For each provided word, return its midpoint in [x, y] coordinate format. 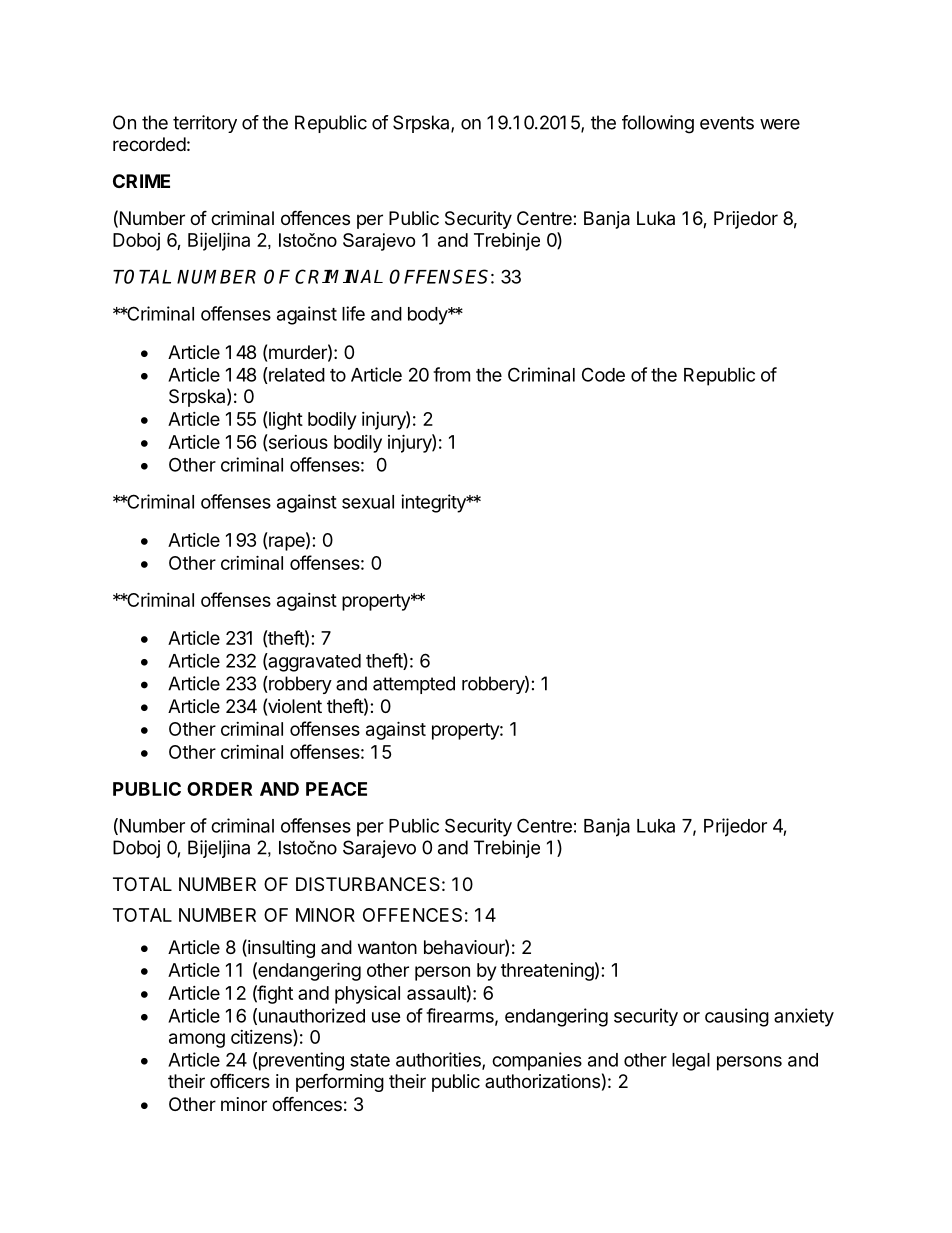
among [197, 1040]
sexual [368, 502]
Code [603, 374]
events [727, 123]
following [658, 124]
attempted [414, 685]
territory [205, 124]
